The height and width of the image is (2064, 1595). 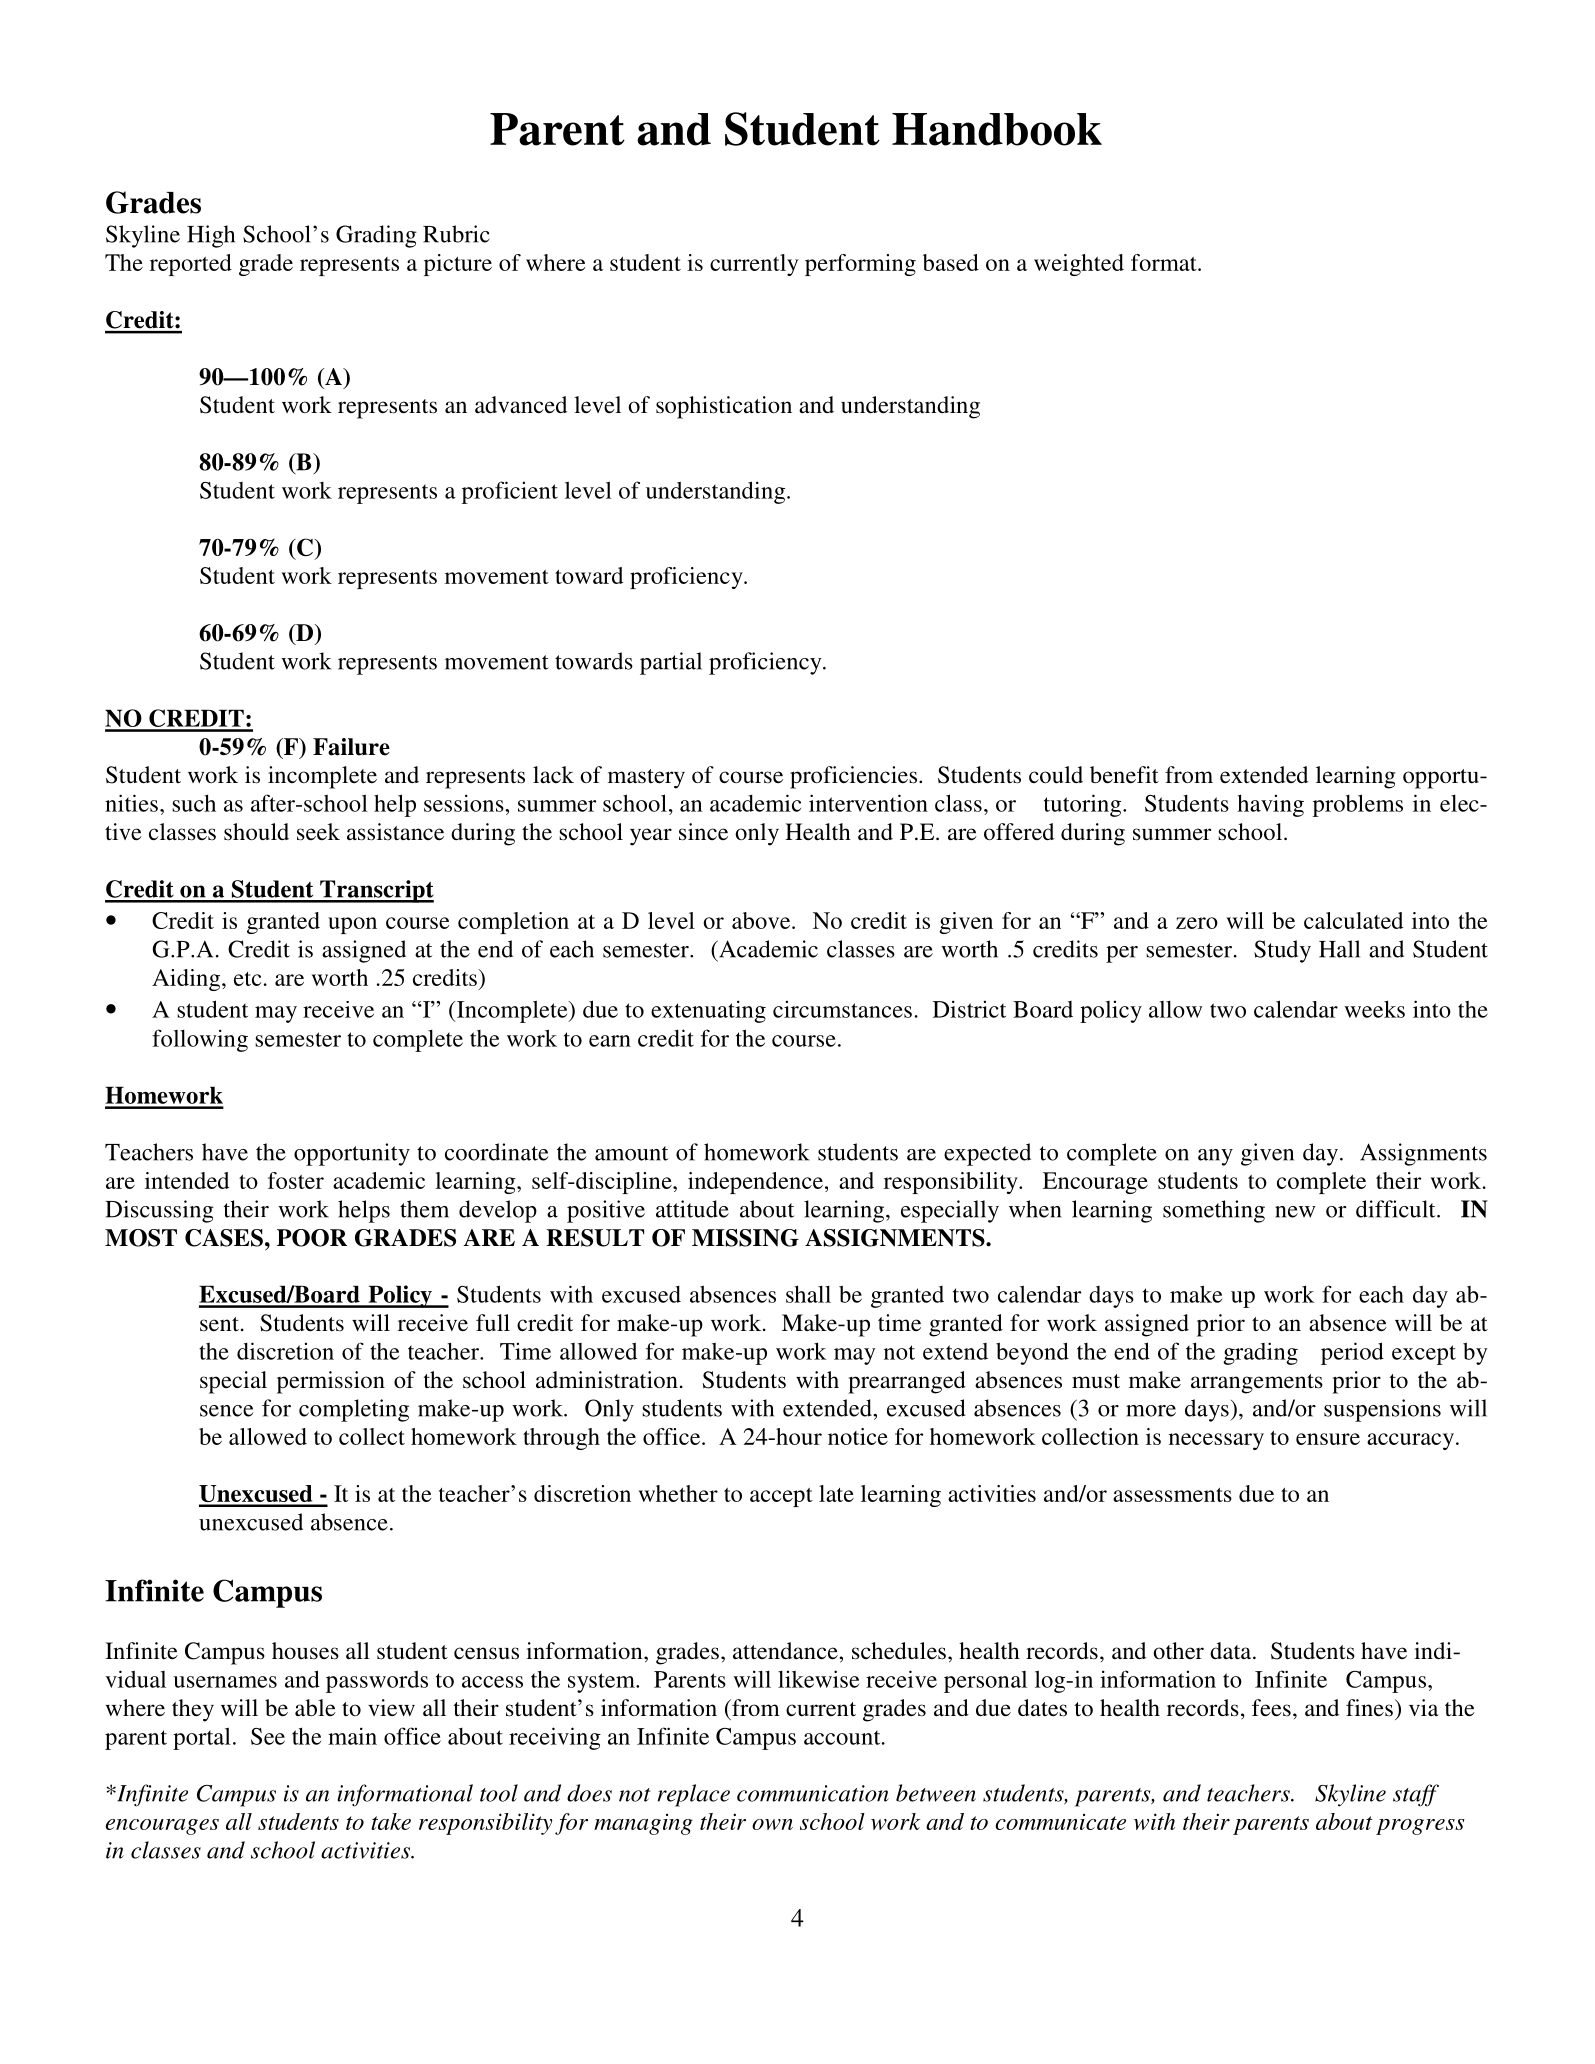 I want to click on proficient, so click(x=510, y=492).
